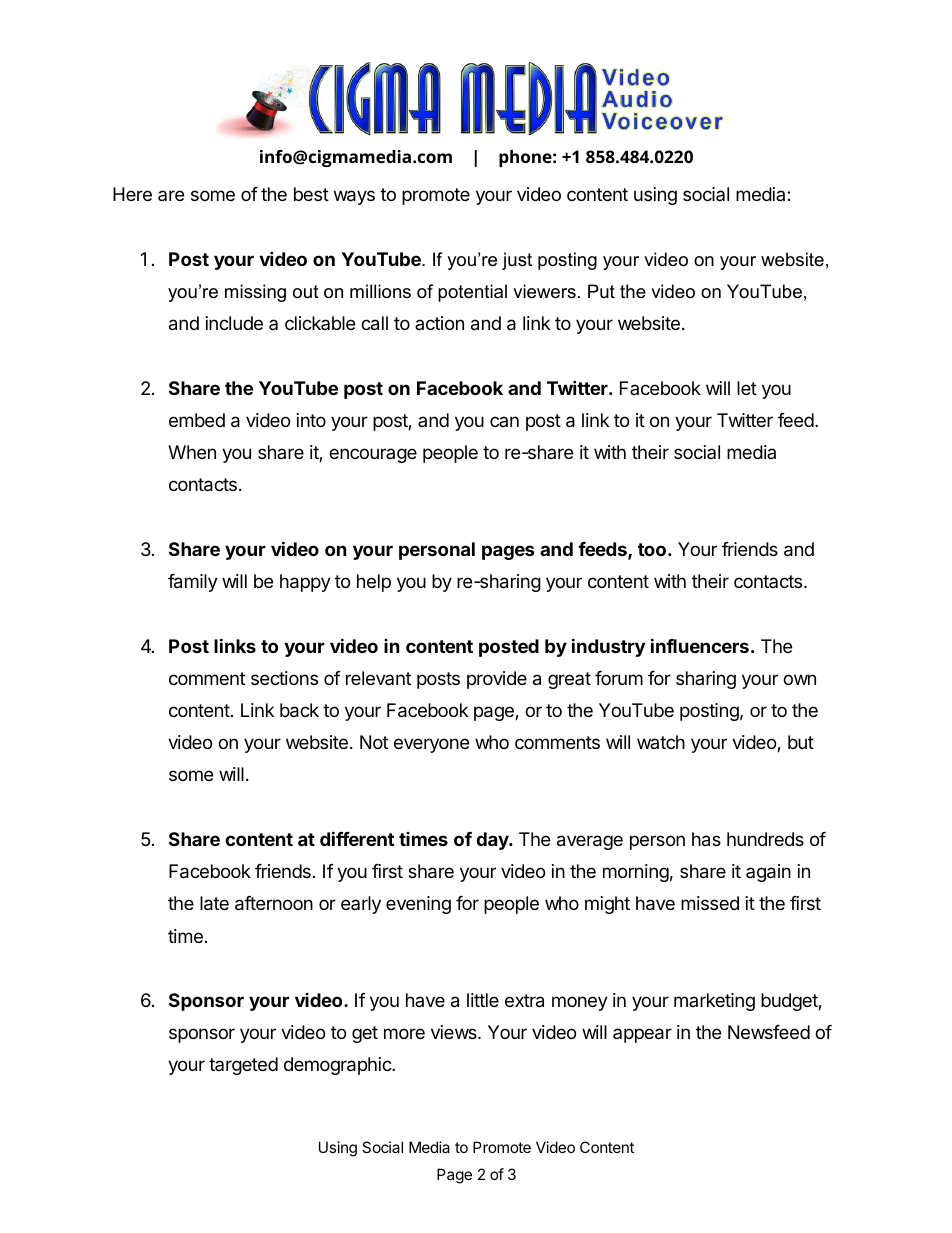  Describe the element at coordinates (700, 645) in the image. I see `influencers` at that location.
